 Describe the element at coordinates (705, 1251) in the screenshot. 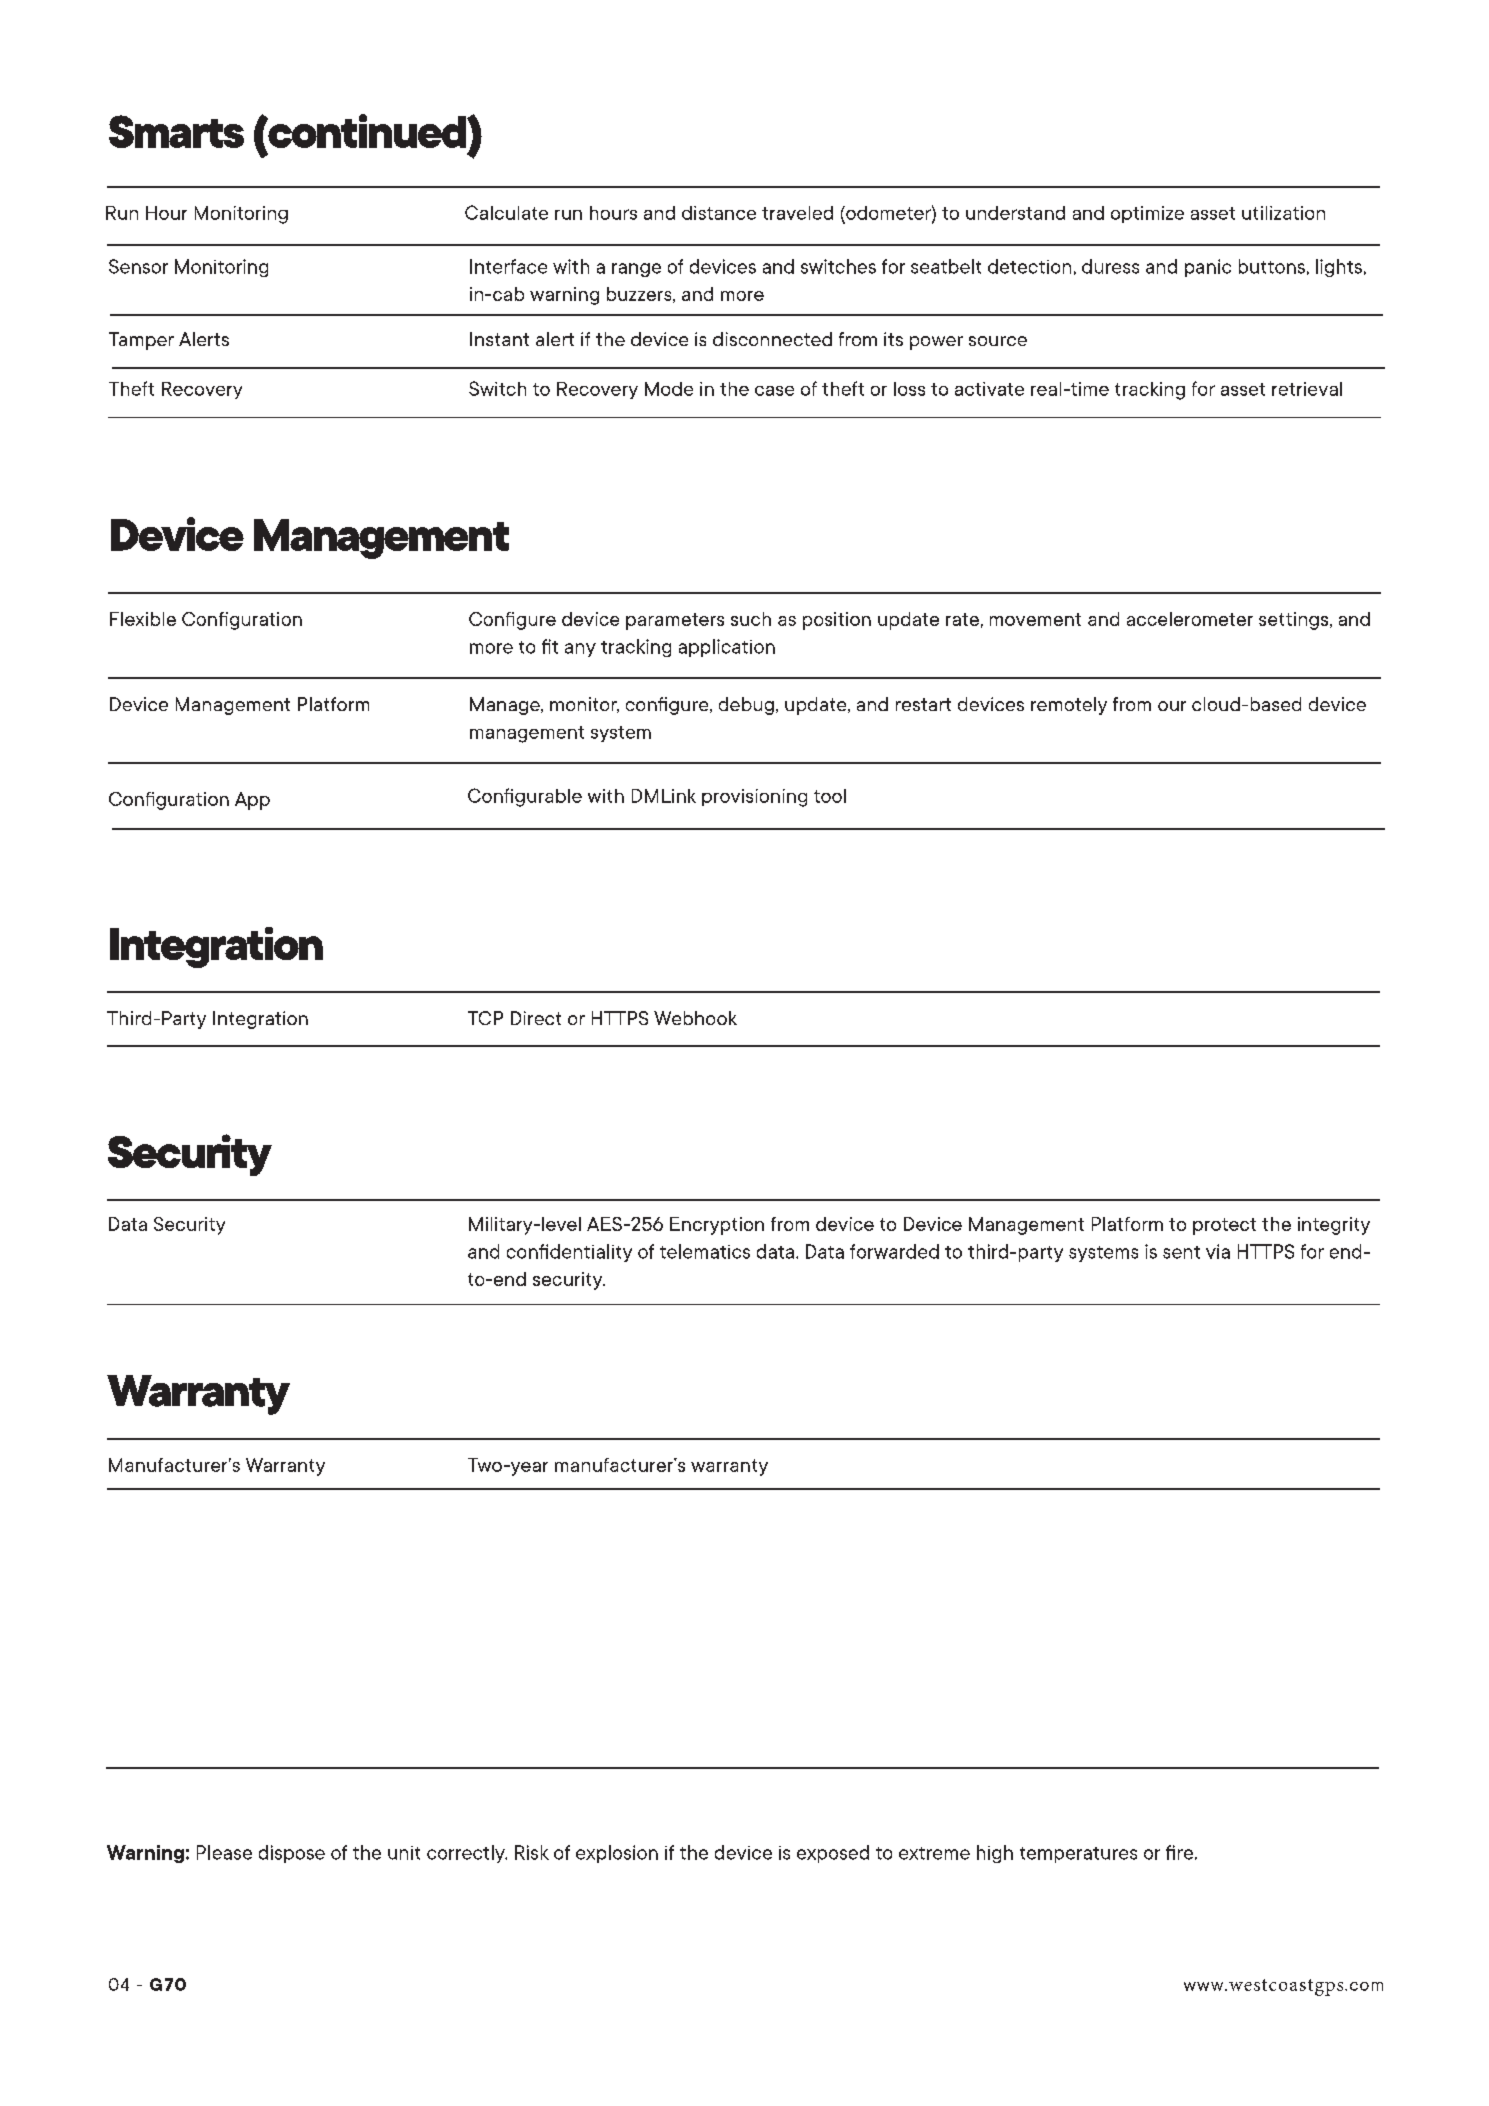

I see `telematics` at that location.
